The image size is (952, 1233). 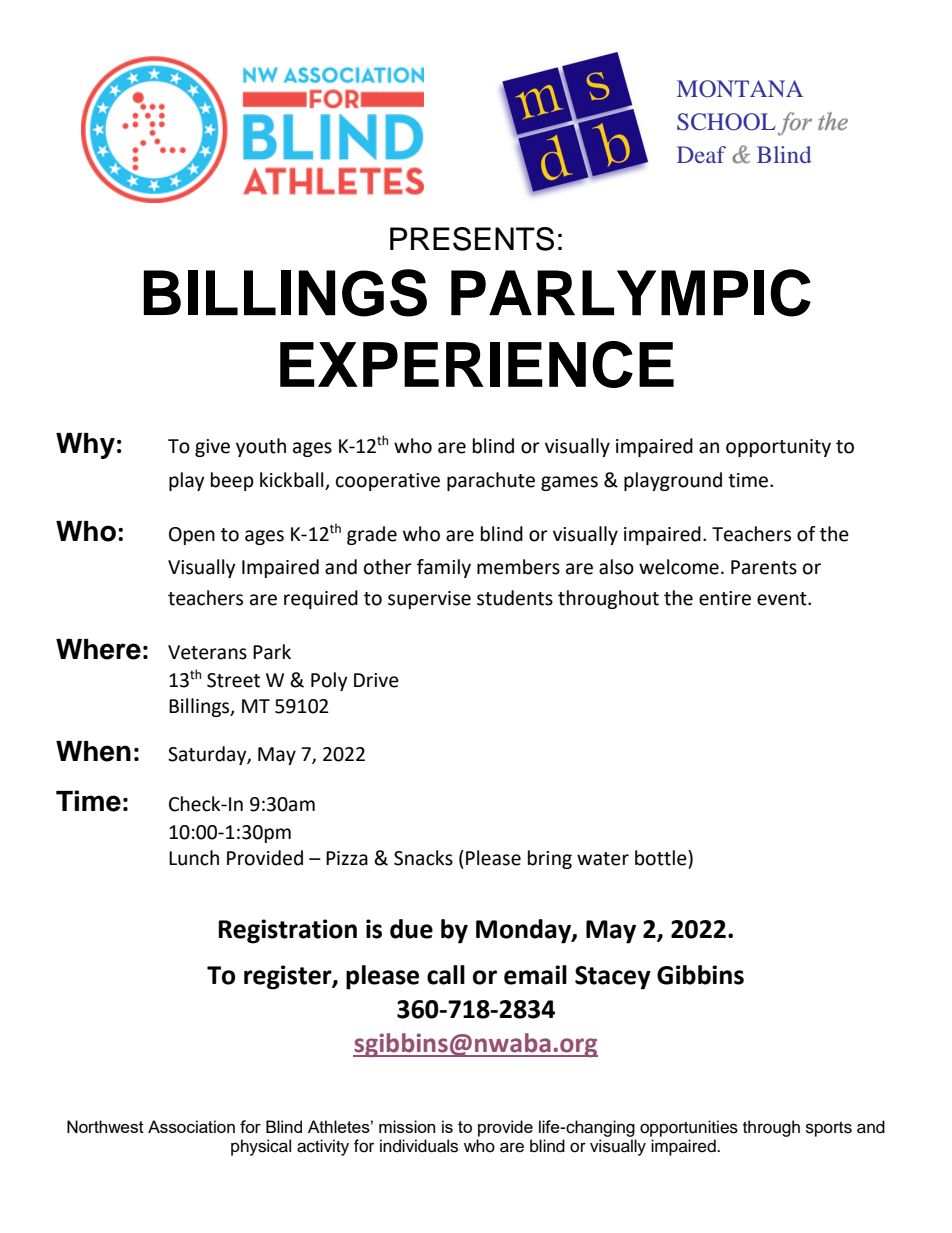 I want to click on Deaf, so click(x=701, y=154).
